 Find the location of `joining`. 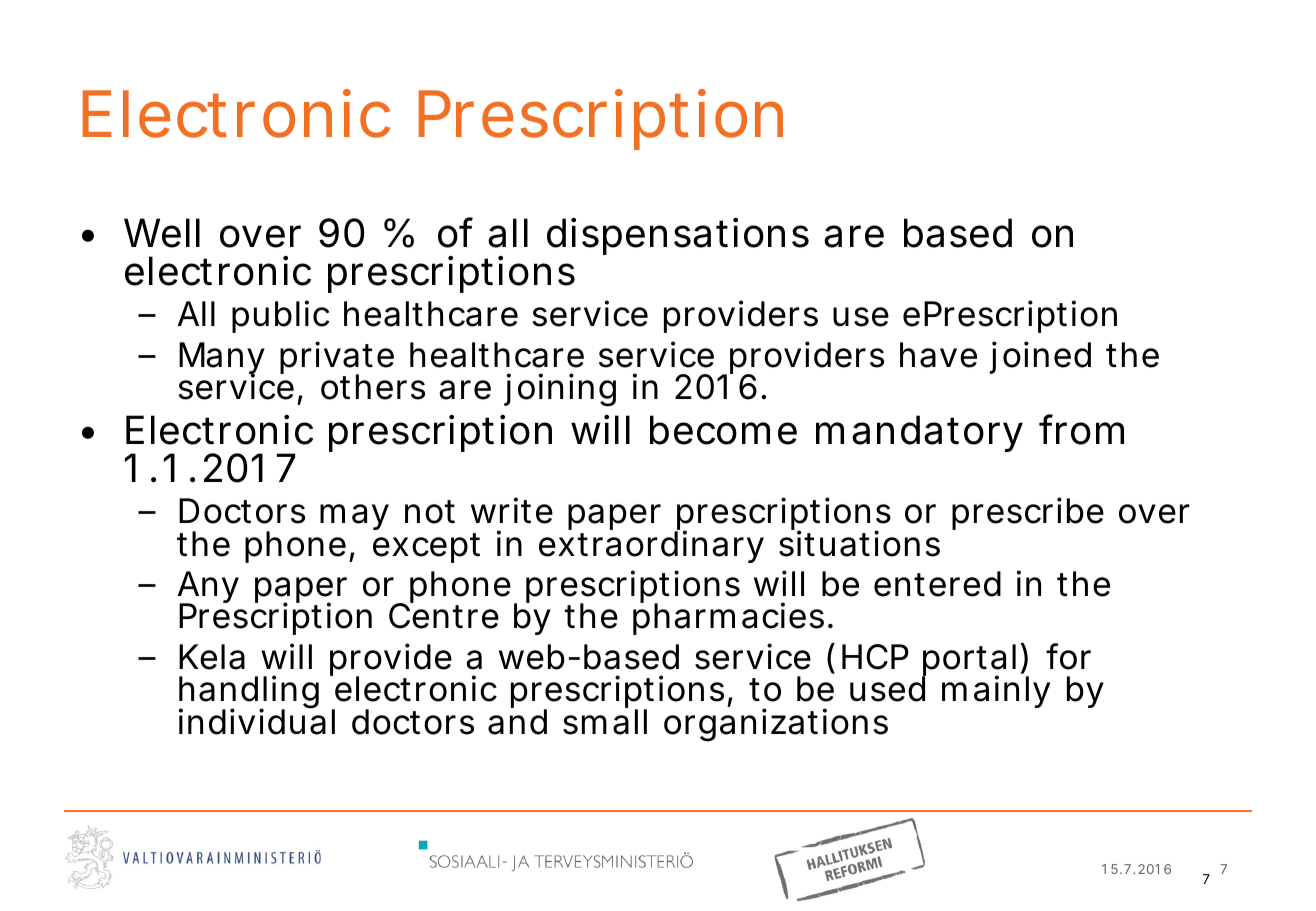

joining is located at coordinates (560, 390).
